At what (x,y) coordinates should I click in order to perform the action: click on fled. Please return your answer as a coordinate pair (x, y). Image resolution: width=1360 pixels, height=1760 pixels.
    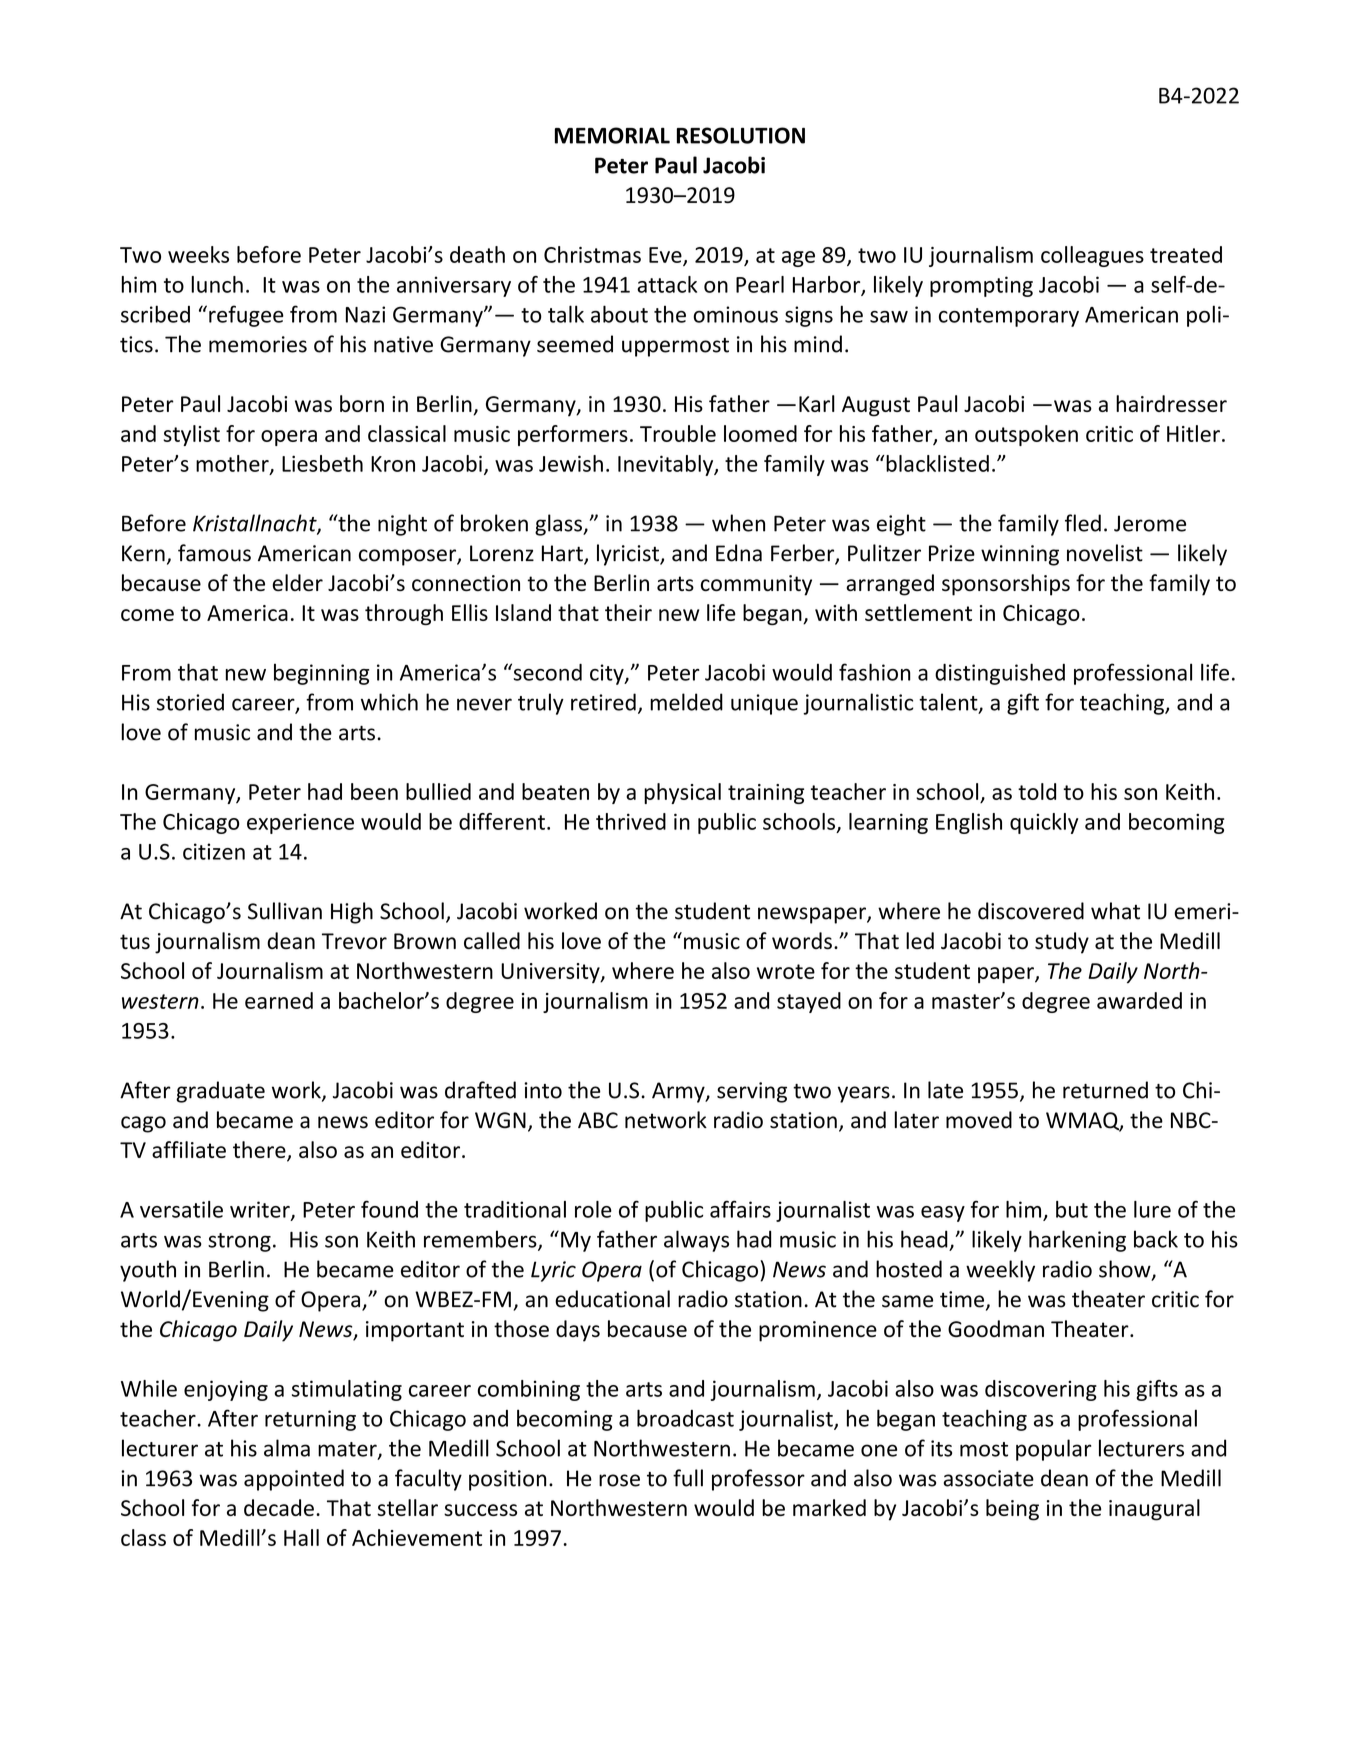
    Looking at the image, I should click on (1083, 523).
